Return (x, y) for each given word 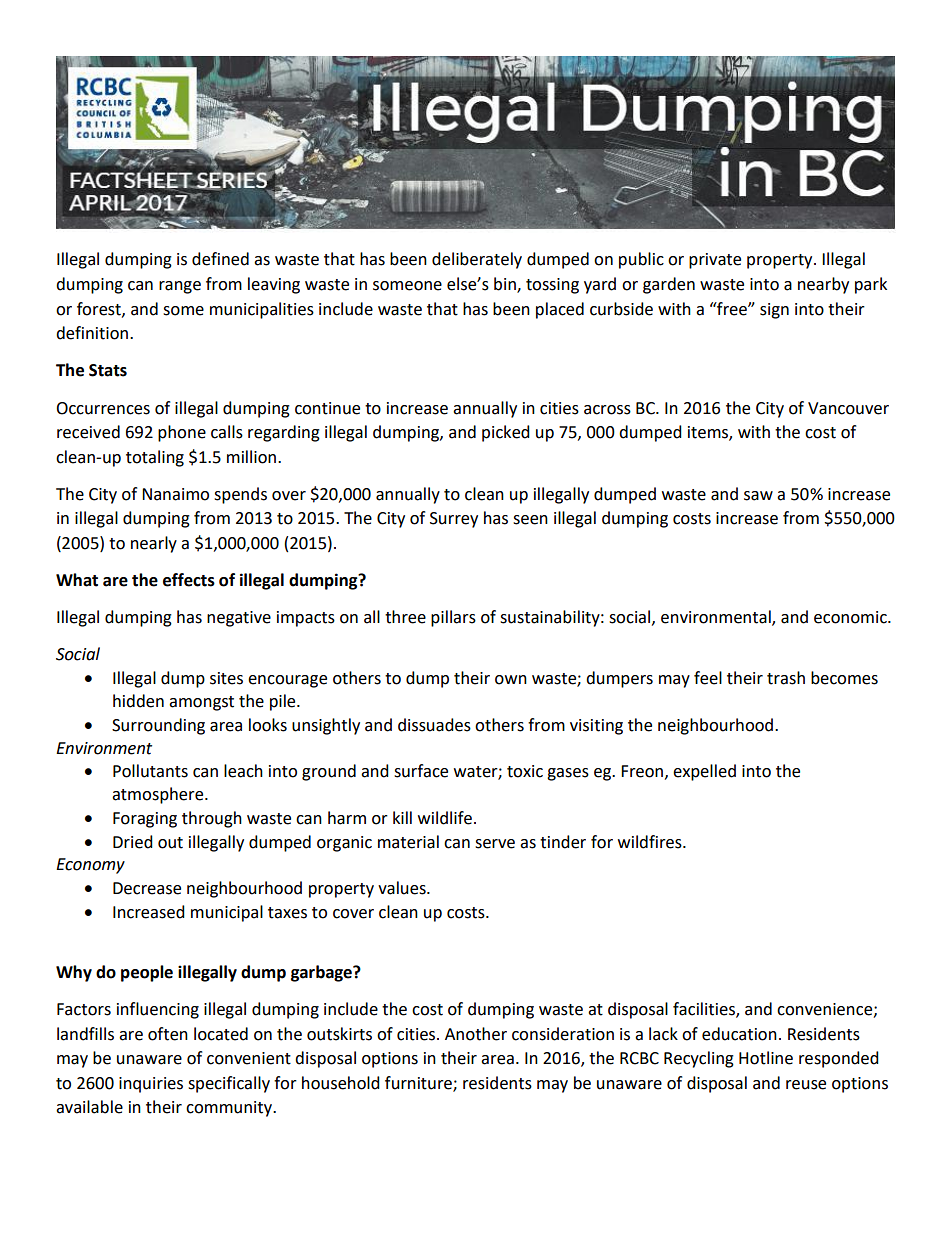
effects (189, 580)
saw (758, 496)
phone (182, 433)
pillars (453, 618)
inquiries (151, 1085)
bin (506, 285)
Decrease (147, 888)
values (403, 888)
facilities (705, 1010)
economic (851, 617)
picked (506, 433)
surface (421, 771)
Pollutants (150, 771)
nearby (823, 285)
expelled (704, 772)
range (180, 287)
